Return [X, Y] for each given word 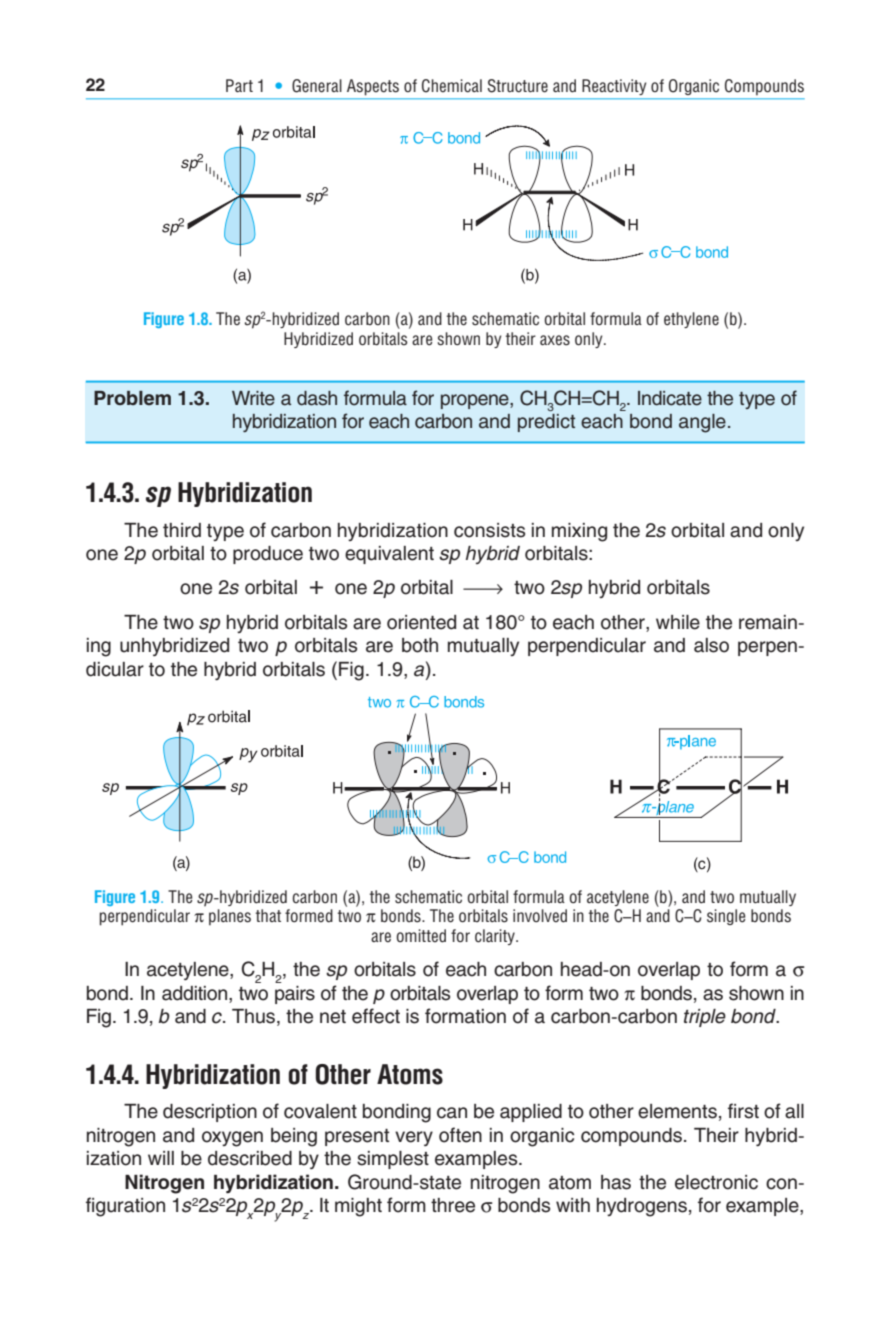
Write [253, 398]
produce [268, 555]
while [678, 622]
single [726, 917]
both [420, 645]
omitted [421, 936]
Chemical [452, 86]
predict [546, 423]
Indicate [670, 398]
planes [230, 917]
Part [239, 85]
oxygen [232, 1139]
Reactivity [614, 87]
